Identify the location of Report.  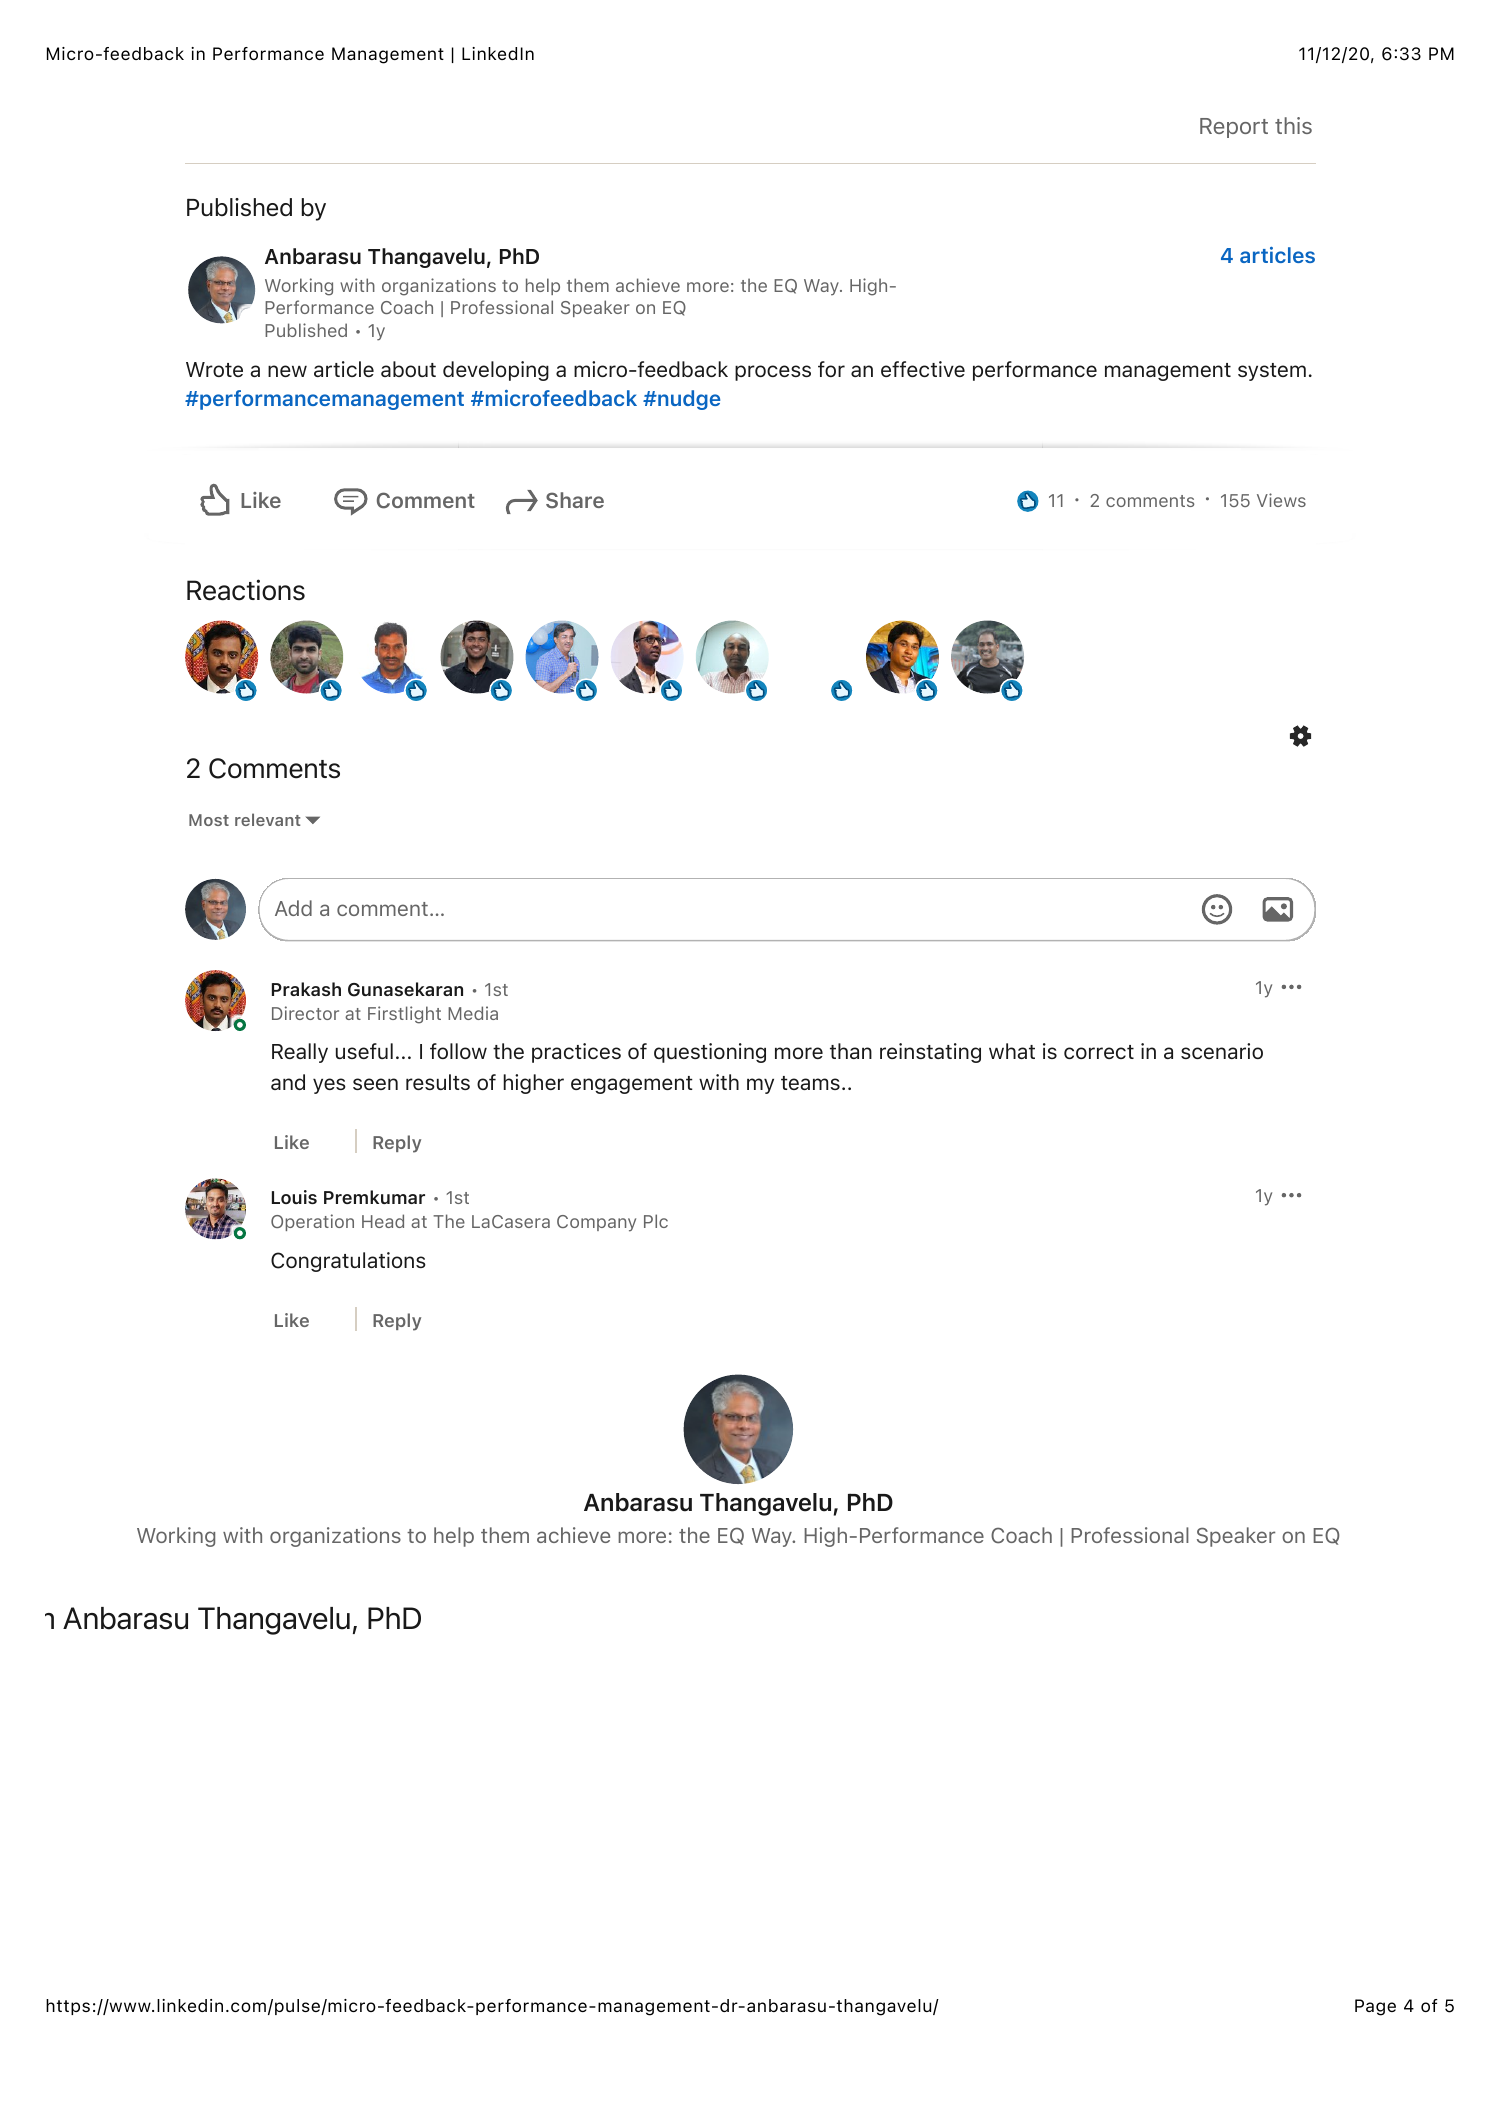
(1234, 128).
